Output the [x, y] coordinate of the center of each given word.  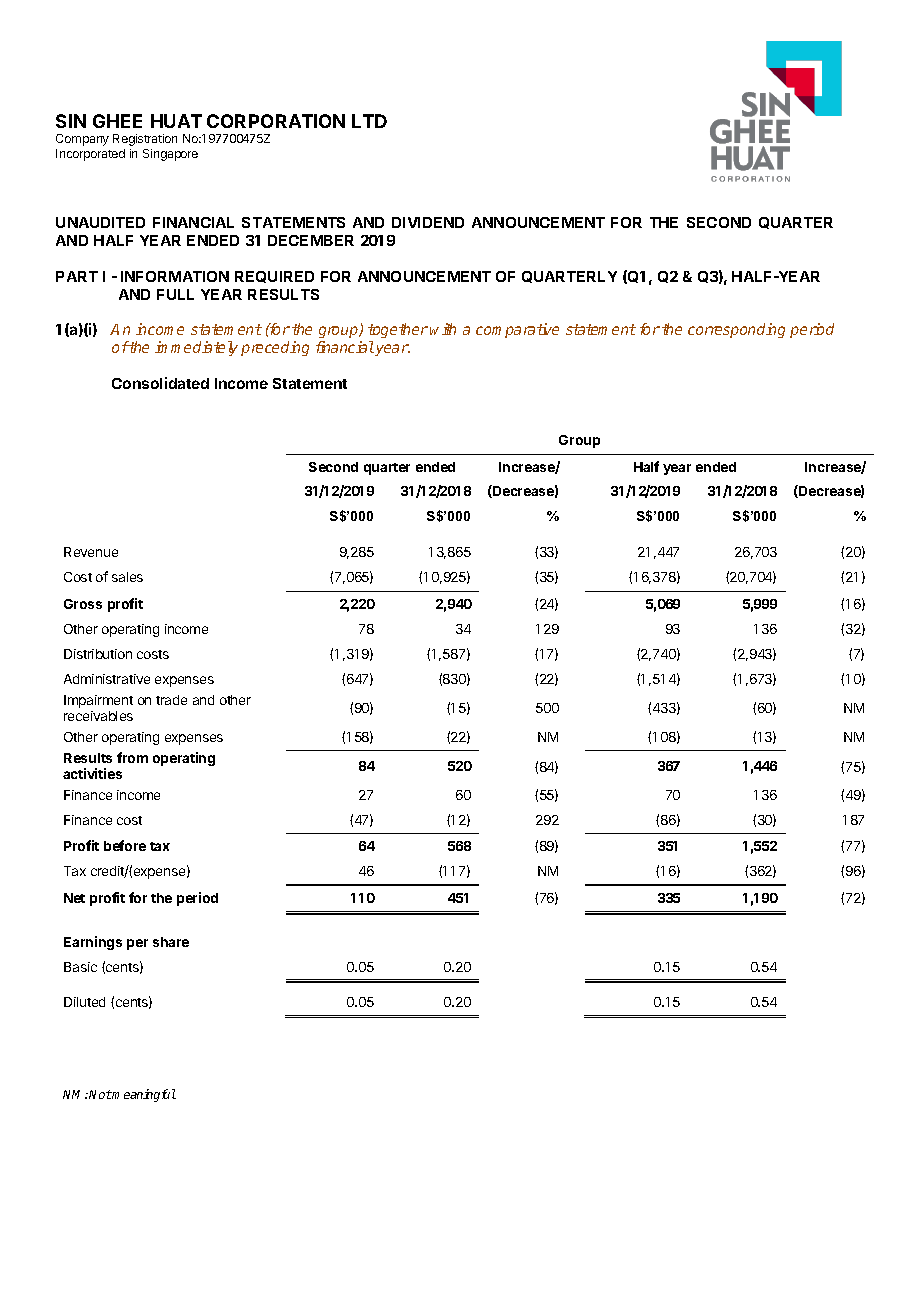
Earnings [93, 943]
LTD [369, 121]
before [125, 845]
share [171, 942]
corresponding [736, 330]
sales [127, 577]
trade [171, 700]
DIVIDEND [428, 222]
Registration [145, 140]
